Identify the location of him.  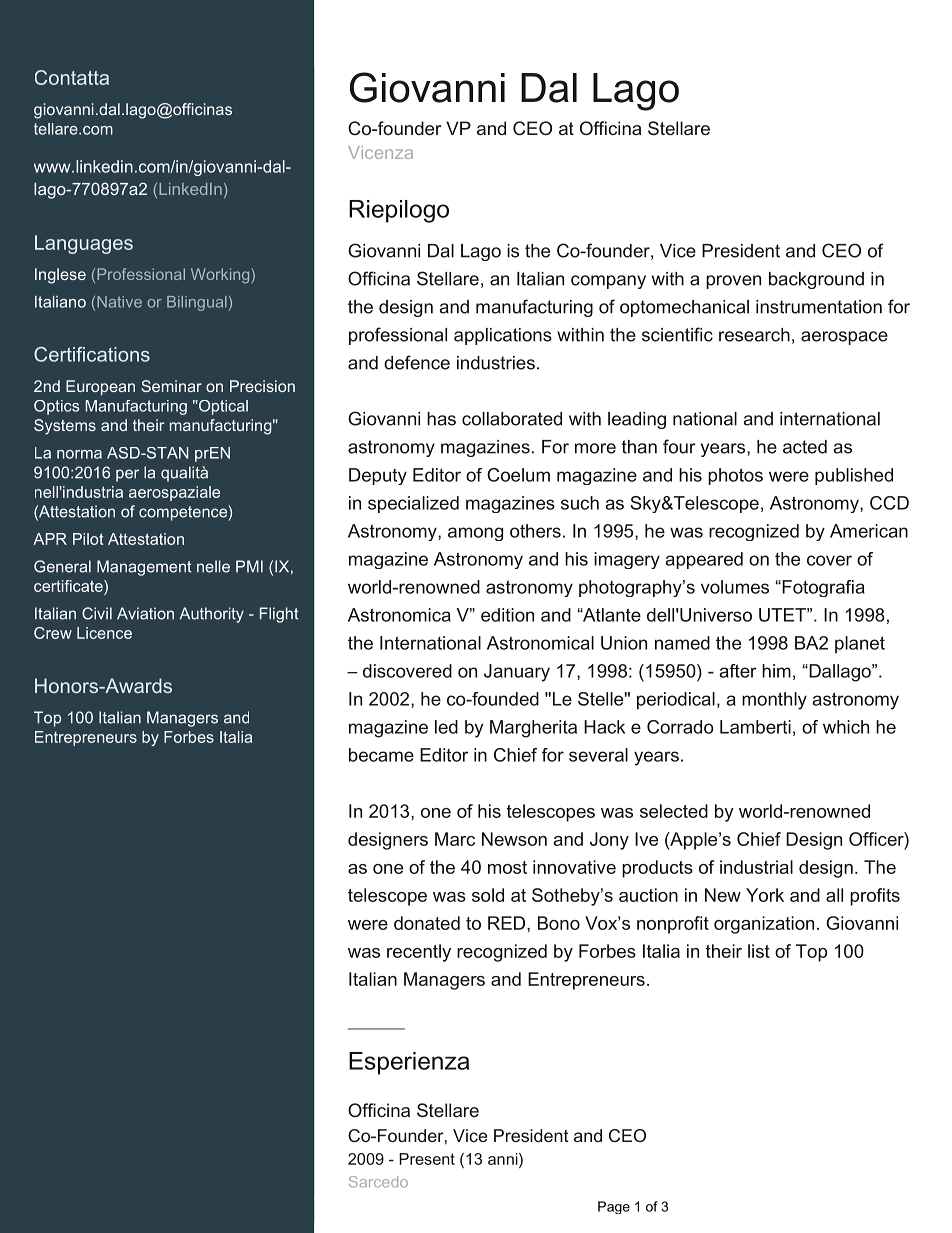
(776, 671).
